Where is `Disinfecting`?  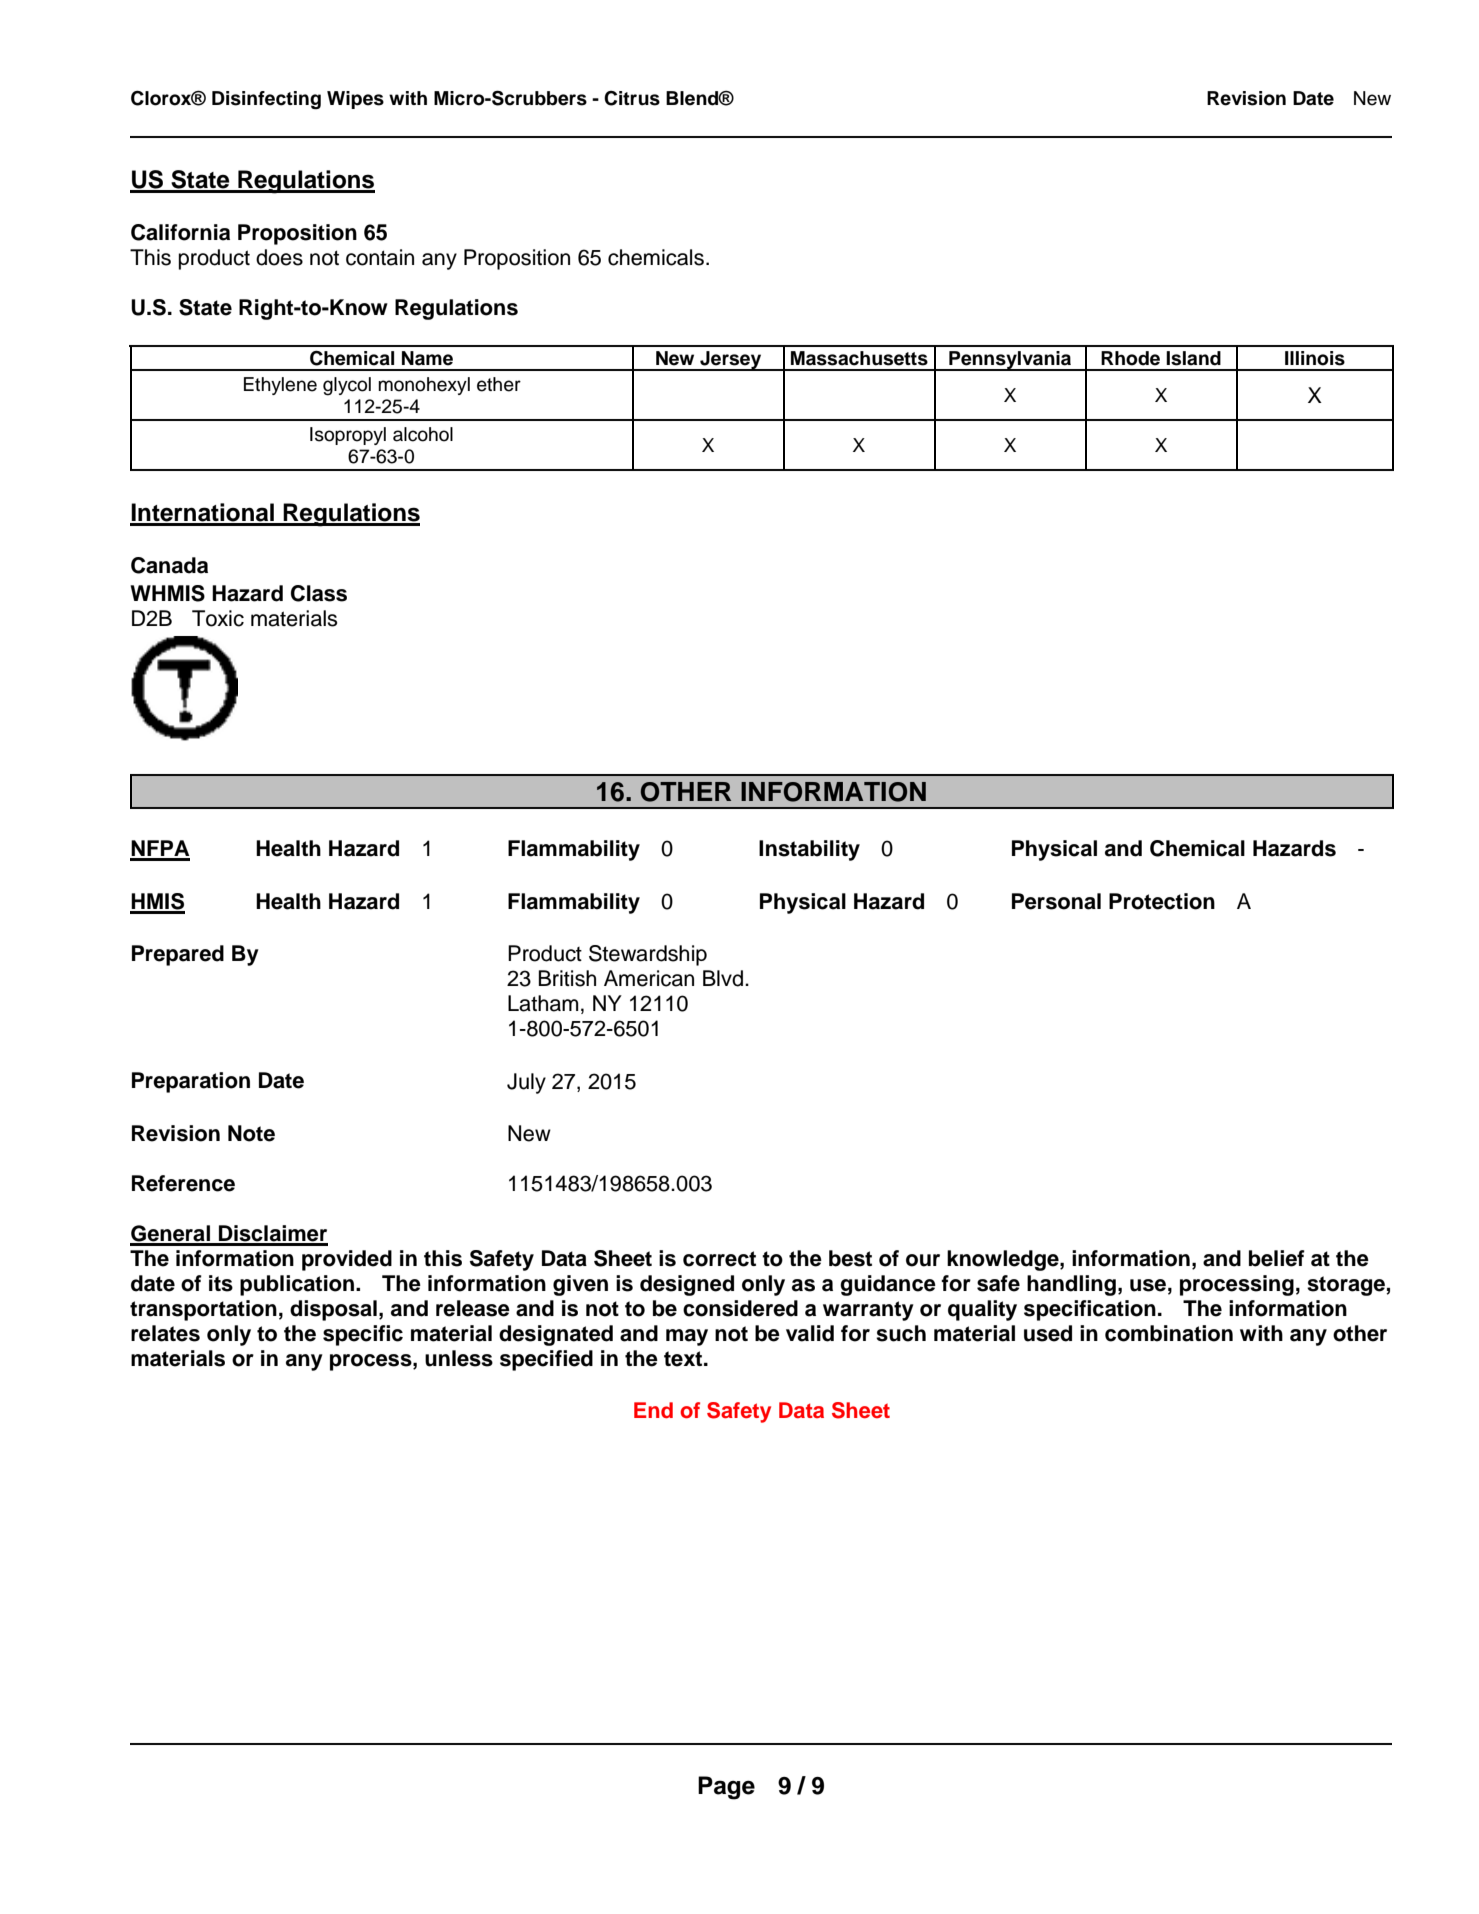
Disinfecting is located at coordinates (266, 100).
